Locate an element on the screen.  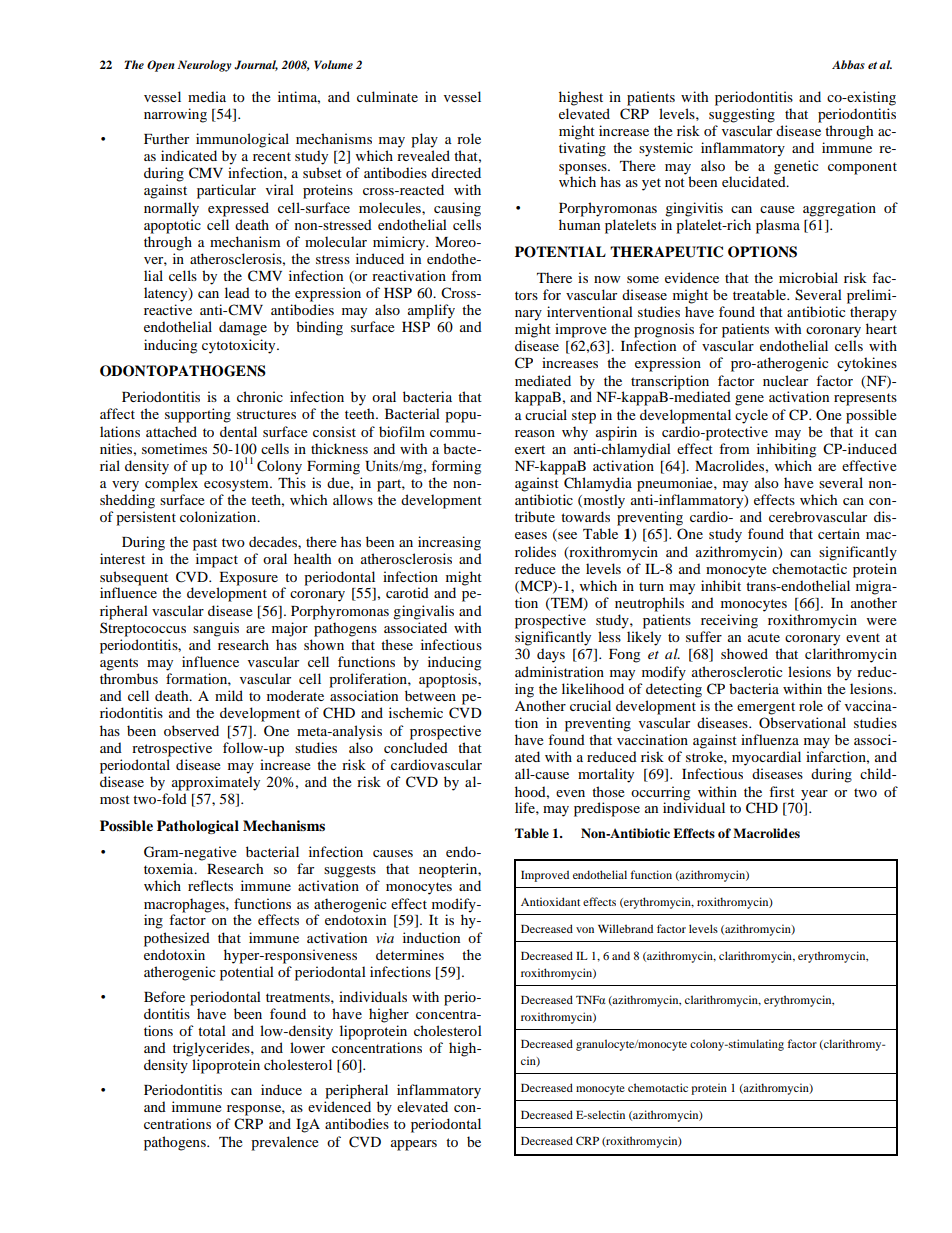
prevalence is located at coordinates (285, 1143).
